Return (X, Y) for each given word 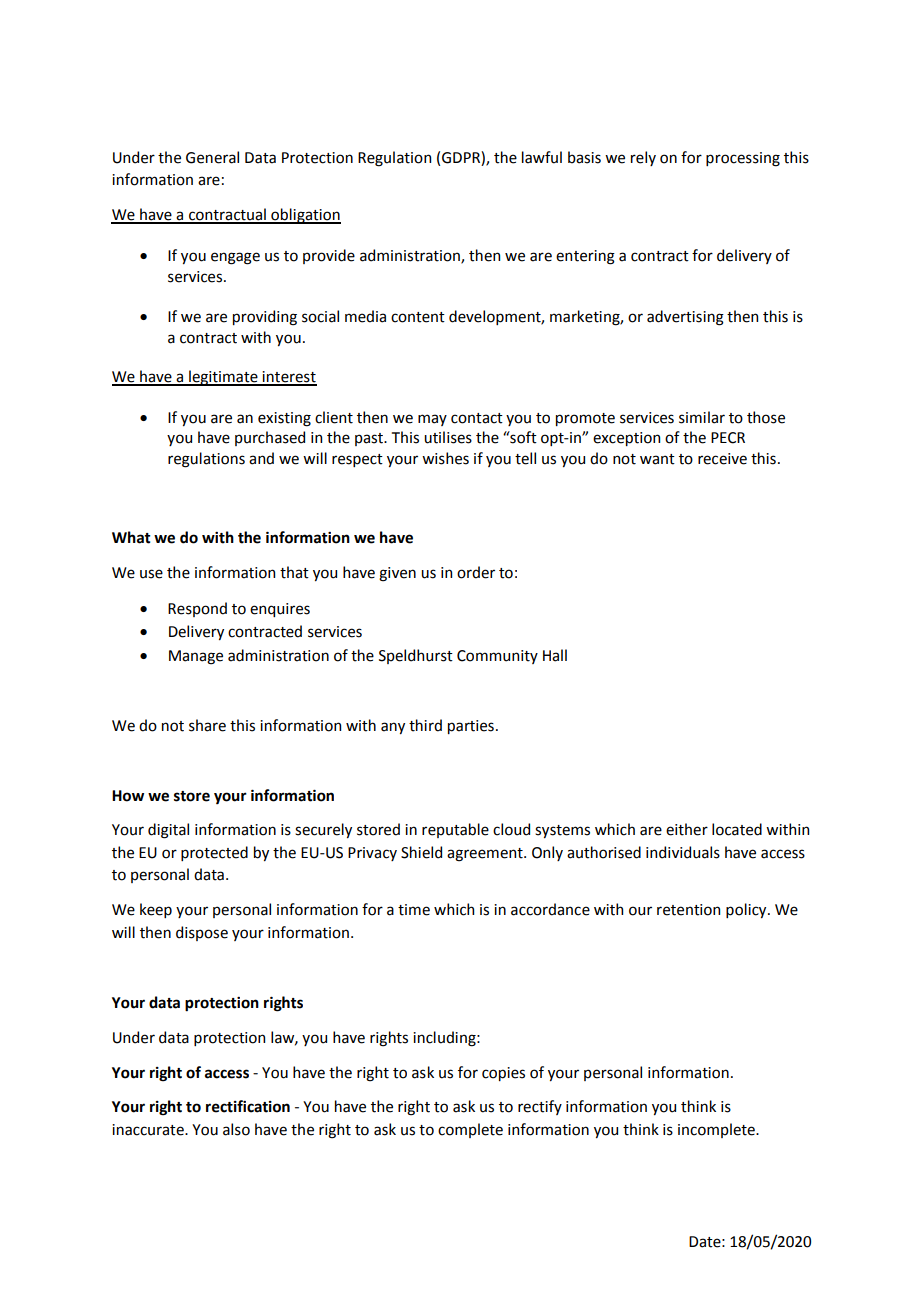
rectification (248, 1106)
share (207, 725)
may (432, 420)
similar (702, 417)
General (212, 157)
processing (743, 159)
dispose (202, 933)
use (151, 574)
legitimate (223, 378)
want (657, 459)
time (414, 910)
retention (688, 910)
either (687, 829)
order (476, 572)
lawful (542, 157)
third (425, 725)
